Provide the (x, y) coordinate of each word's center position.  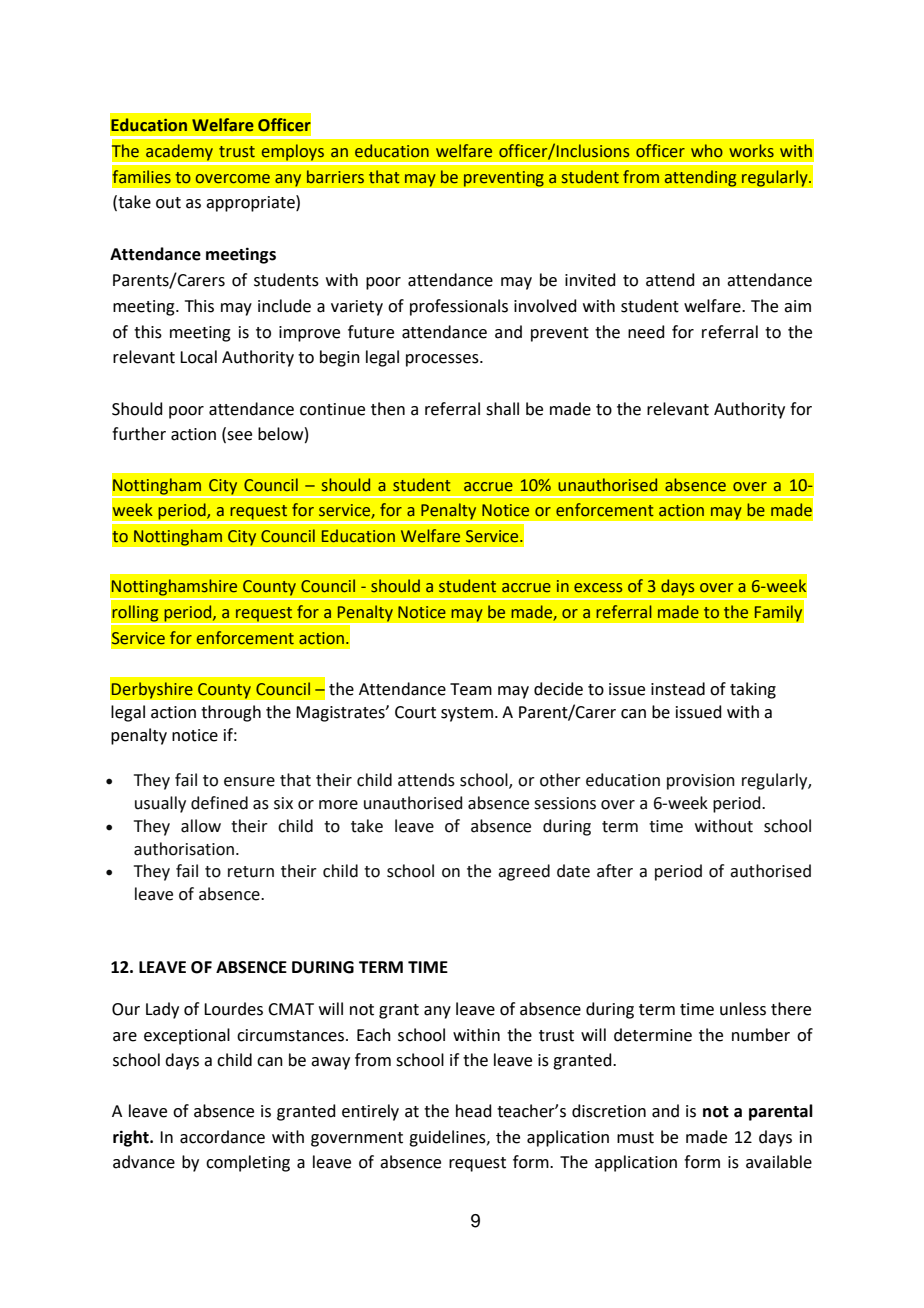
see (239, 436)
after (615, 871)
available (779, 1162)
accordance (222, 1137)
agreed (524, 872)
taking (753, 690)
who (707, 151)
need (646, 332)
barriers (335, 177)
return (251, 872)
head (474, 1111)
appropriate (251, 203)
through (231, 713)
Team (471, 689)
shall (502, 409)
